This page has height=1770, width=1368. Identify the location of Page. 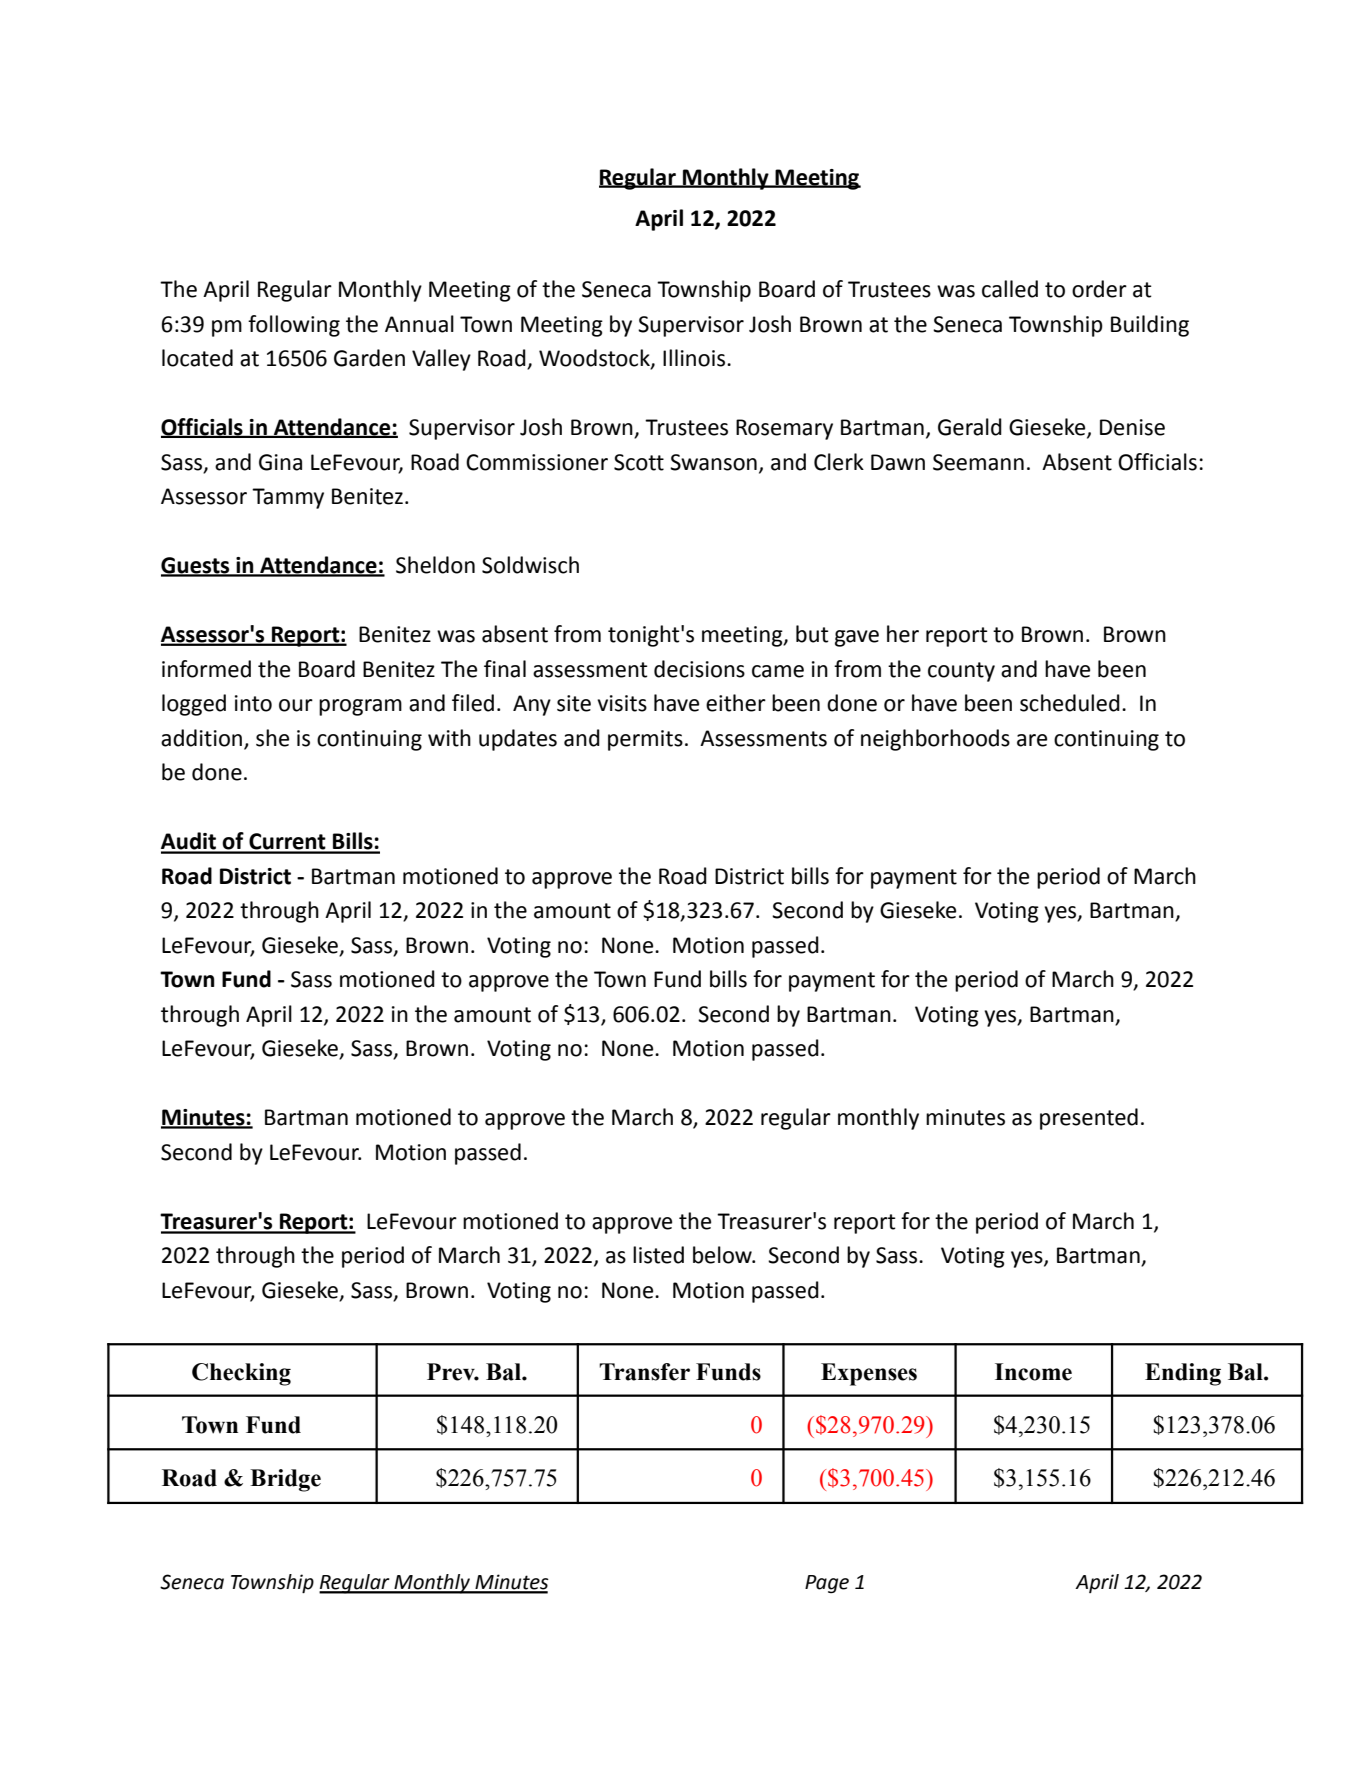
(827, 1584).
